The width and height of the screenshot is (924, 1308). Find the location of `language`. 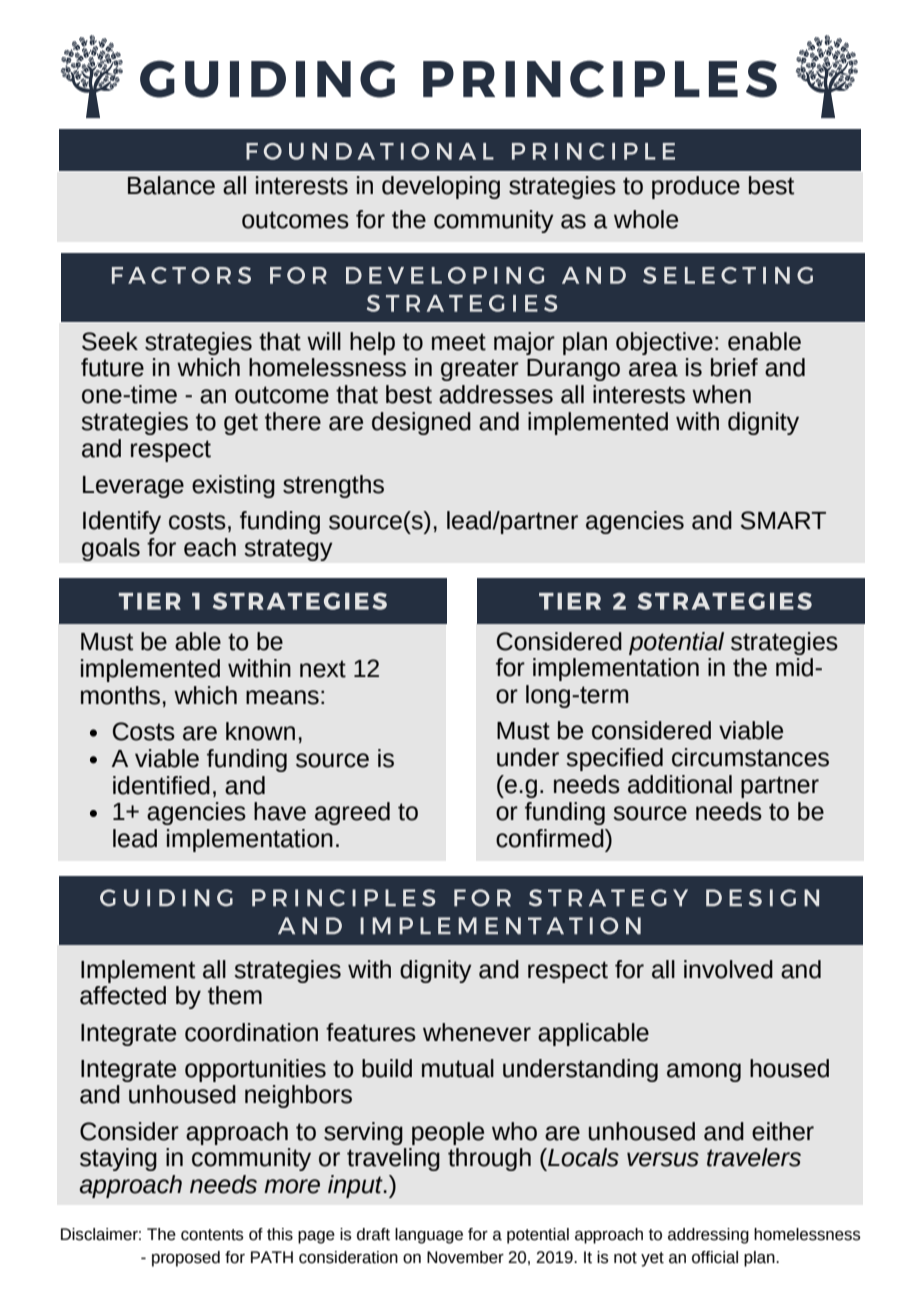

language is located at coordinates (429, 1236).
